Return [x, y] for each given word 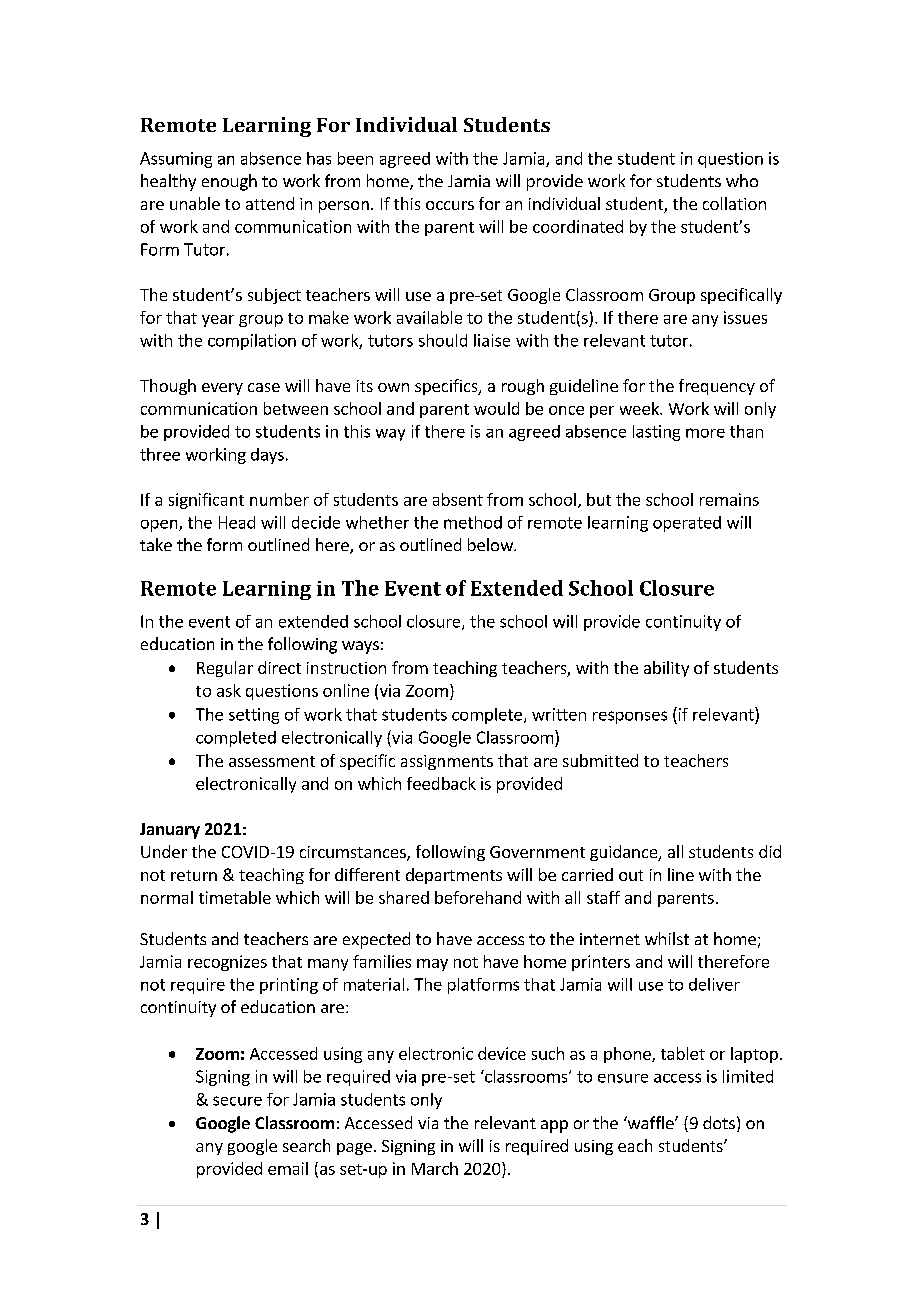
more [705, 433]
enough [229, 182]
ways [360, 647]
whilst [667, 938]
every [222, 389]
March [435, 1168]
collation [734, 203]
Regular [225, 669]
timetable [235, 897]
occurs [450, 205]
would [496, 408]
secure [237, 1101]
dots [719, 1122]
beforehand [478, 897]
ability [666, 669]
